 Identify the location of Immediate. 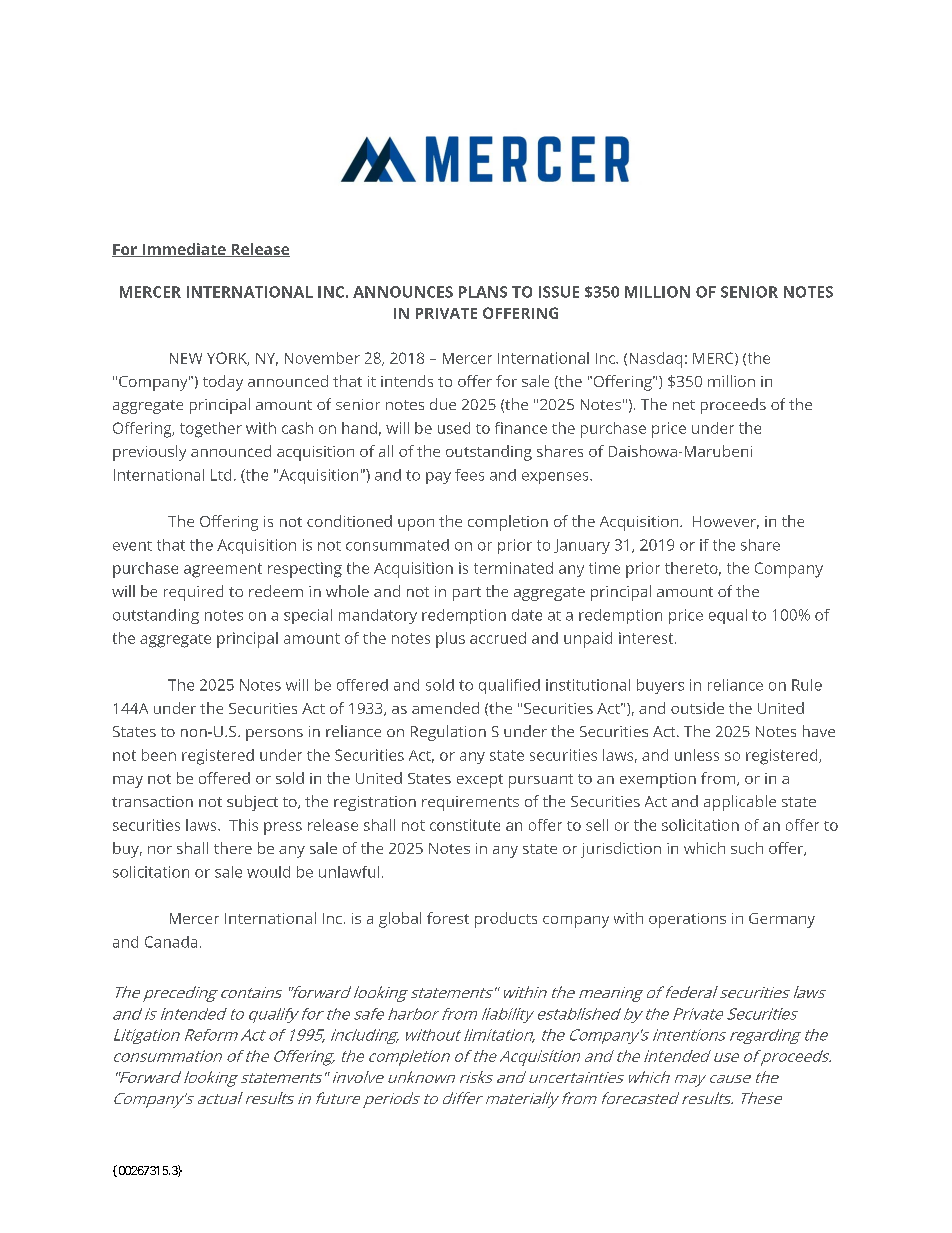
(184, 250).
